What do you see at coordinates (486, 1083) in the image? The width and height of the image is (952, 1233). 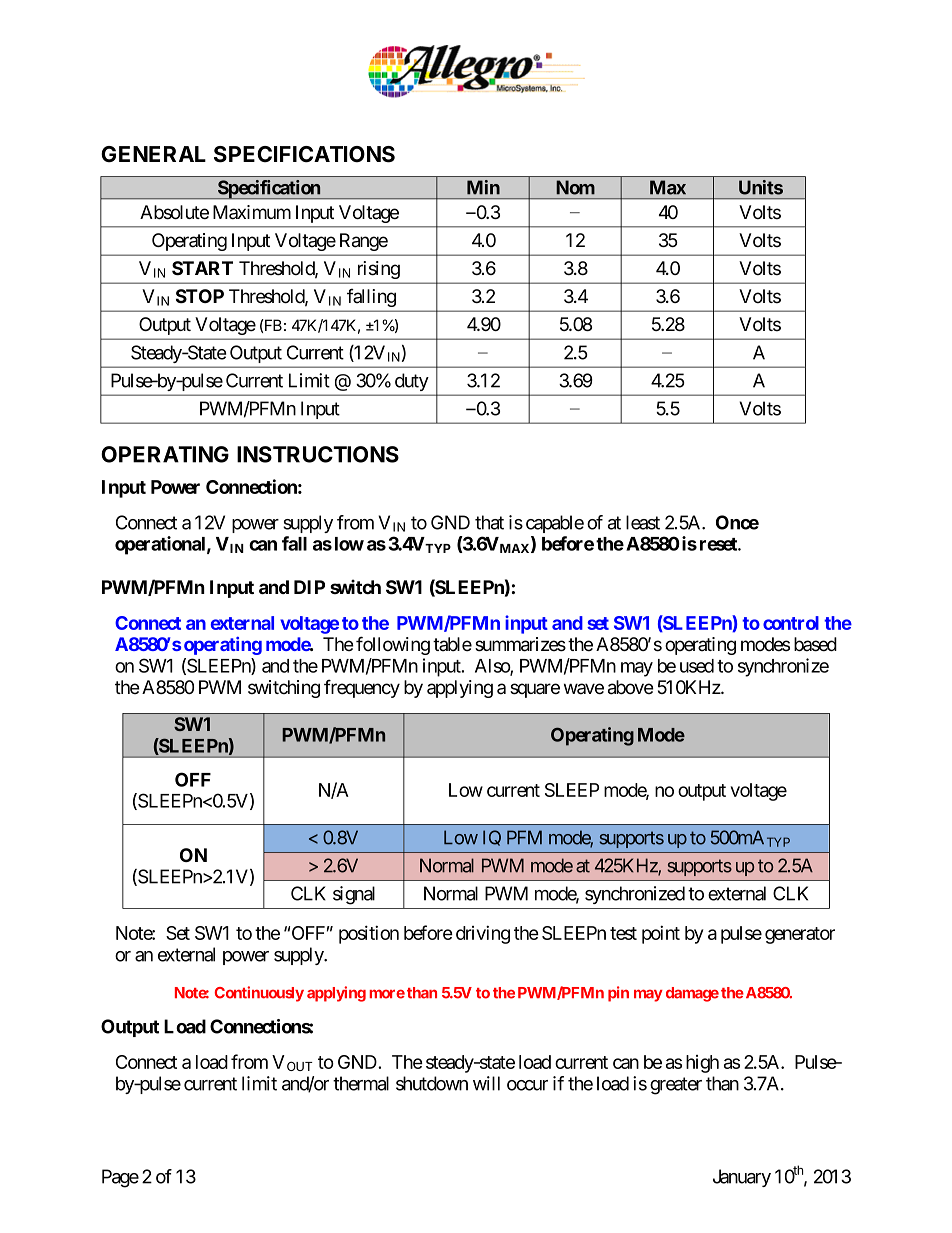 I see `will` at bounding box center [486, 1083].
